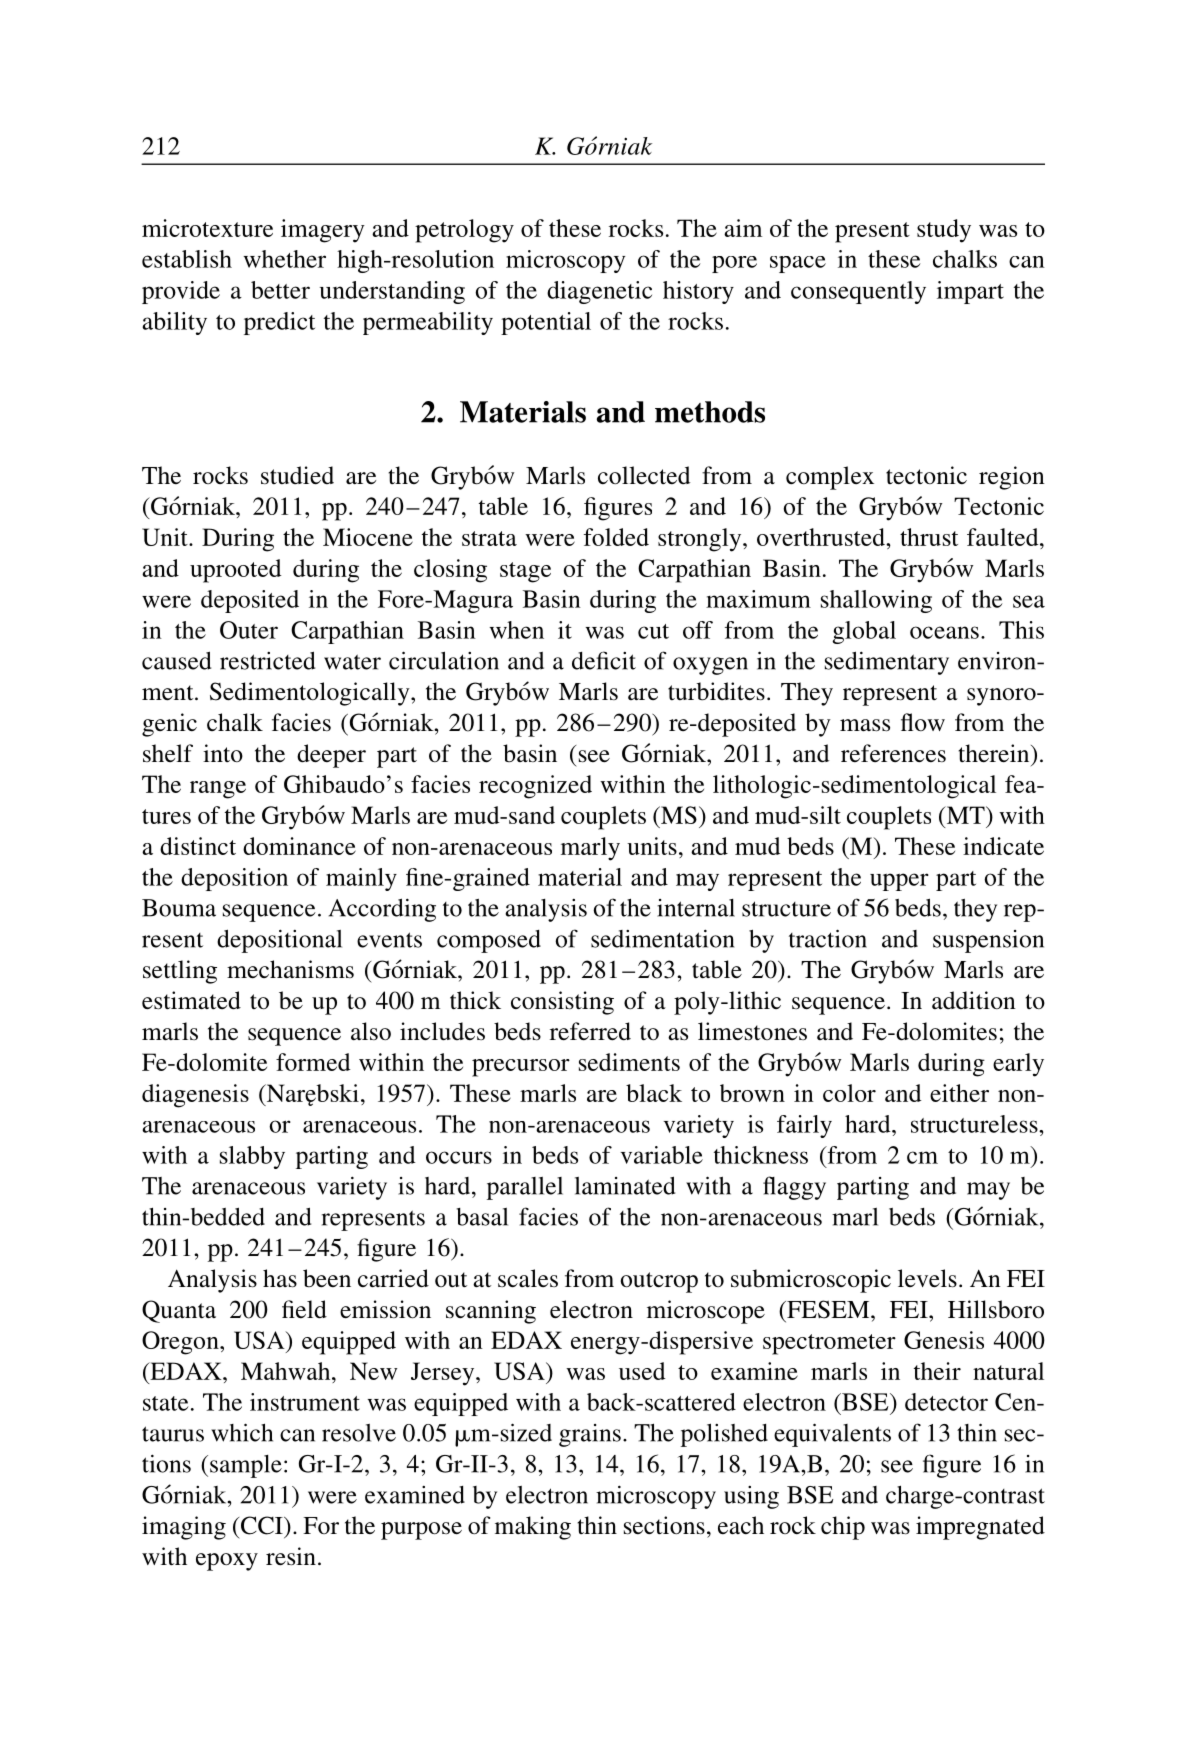 Image resolution: width=1189 pixels, height=1751 pixels. Describe the element at coordinates (299, 846) in the document. I see `dominance` at that location.
